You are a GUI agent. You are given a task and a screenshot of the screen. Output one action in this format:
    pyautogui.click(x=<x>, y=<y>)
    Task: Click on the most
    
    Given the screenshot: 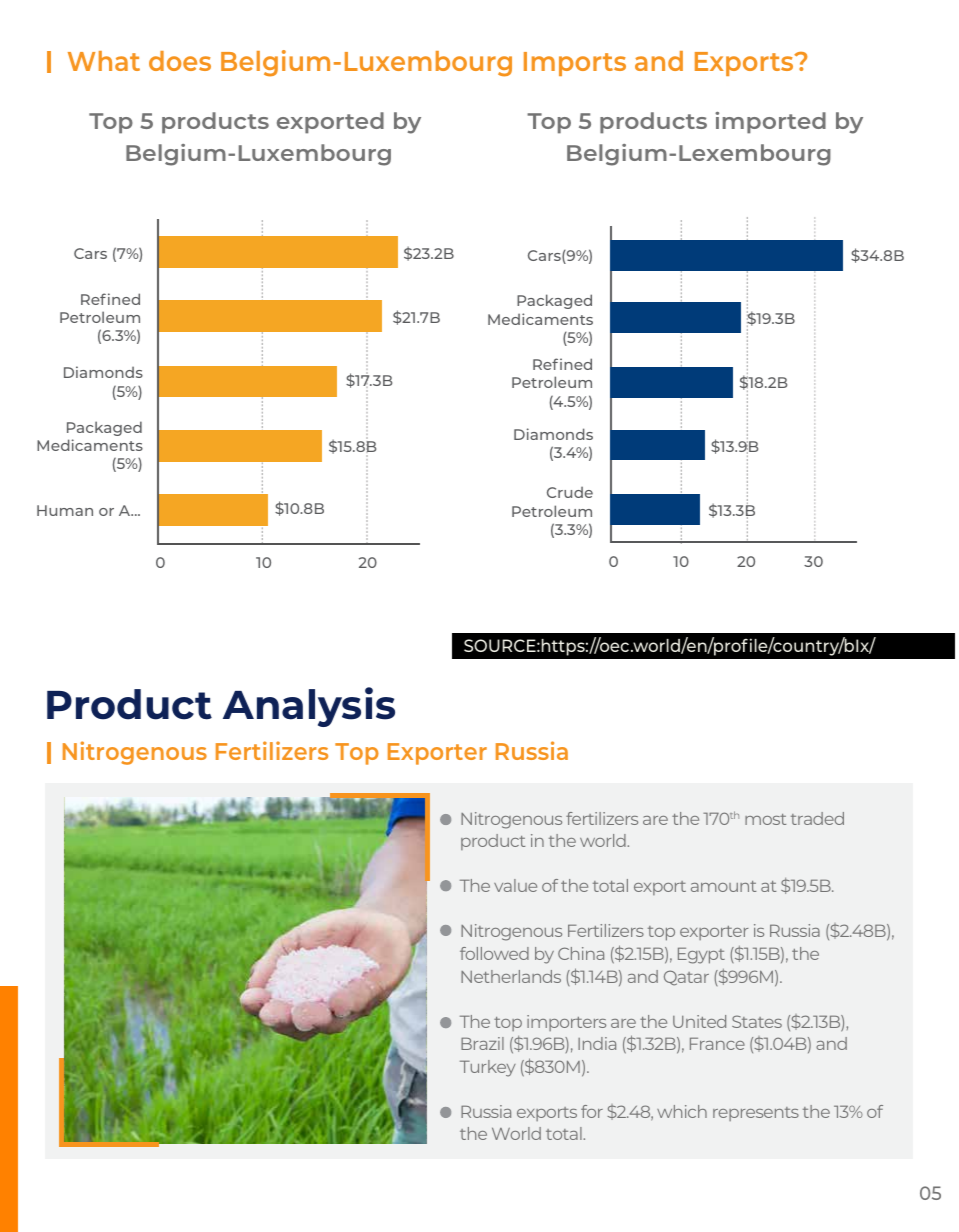 What is the action you would take?
    pyautogui.click(x=765, y=819)
